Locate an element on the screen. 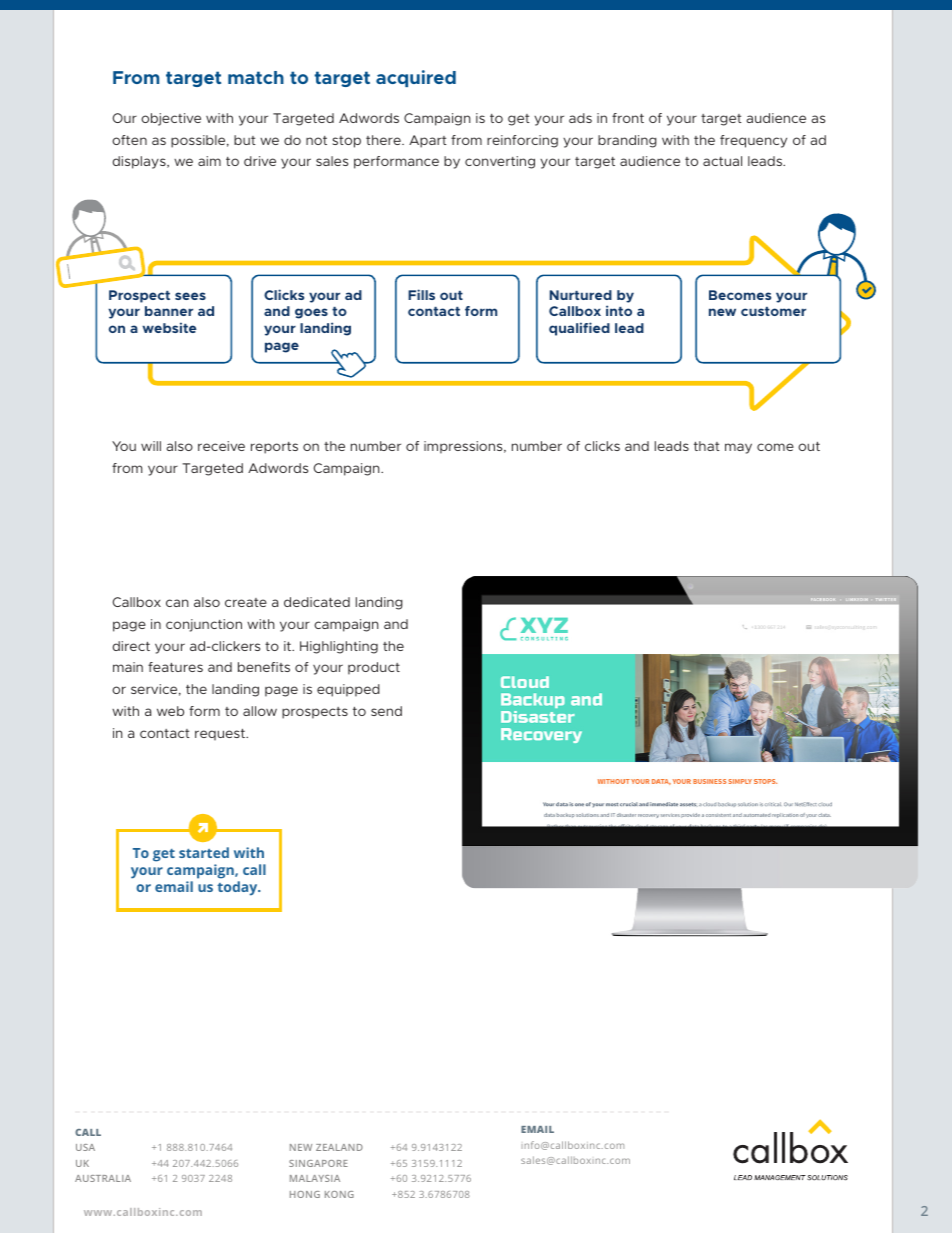 The image size is (952, 1233). conjunction is located at coordinates (204, 625).
